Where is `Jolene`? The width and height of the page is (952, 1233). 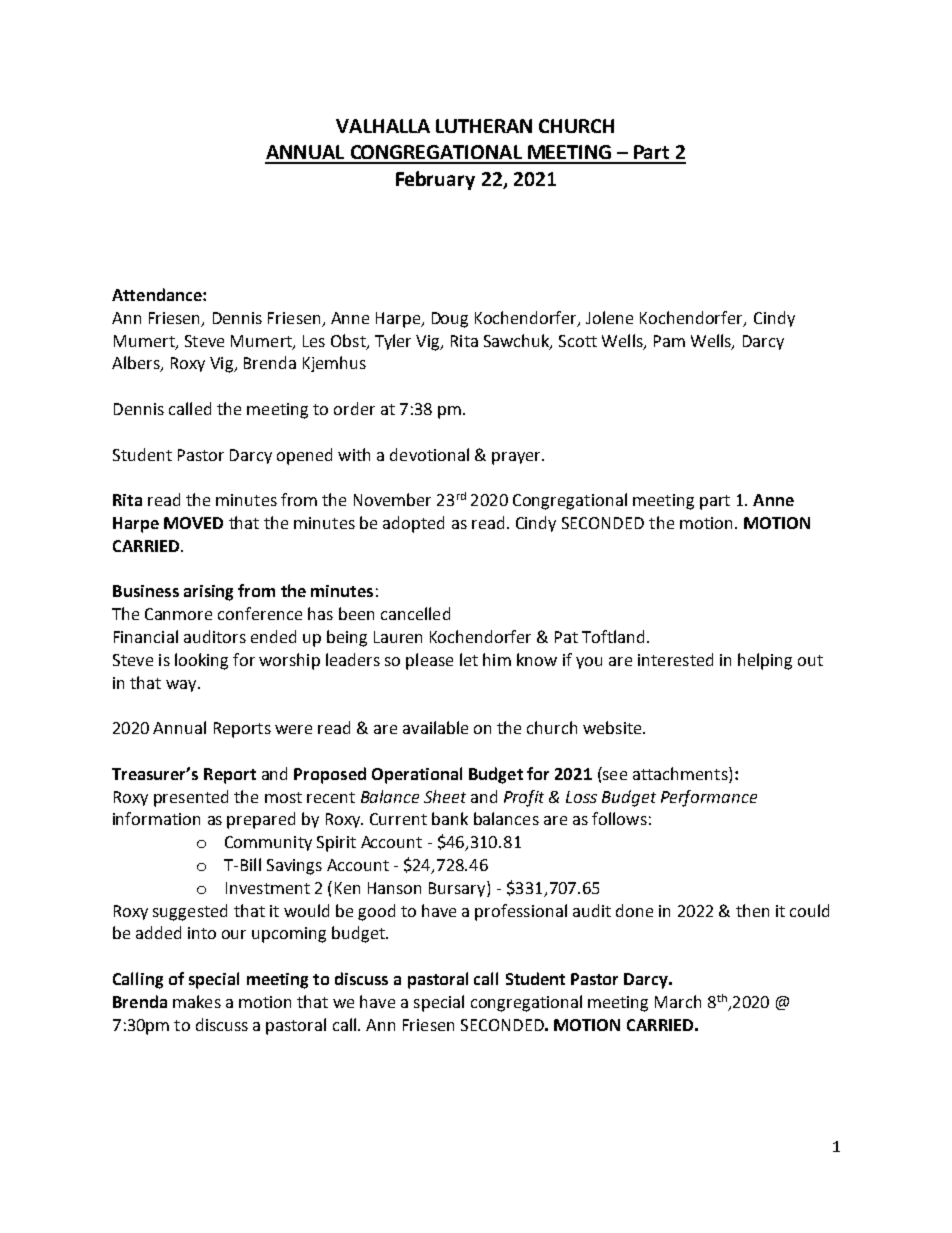
Jolene is located at coordinates (609, 317).
